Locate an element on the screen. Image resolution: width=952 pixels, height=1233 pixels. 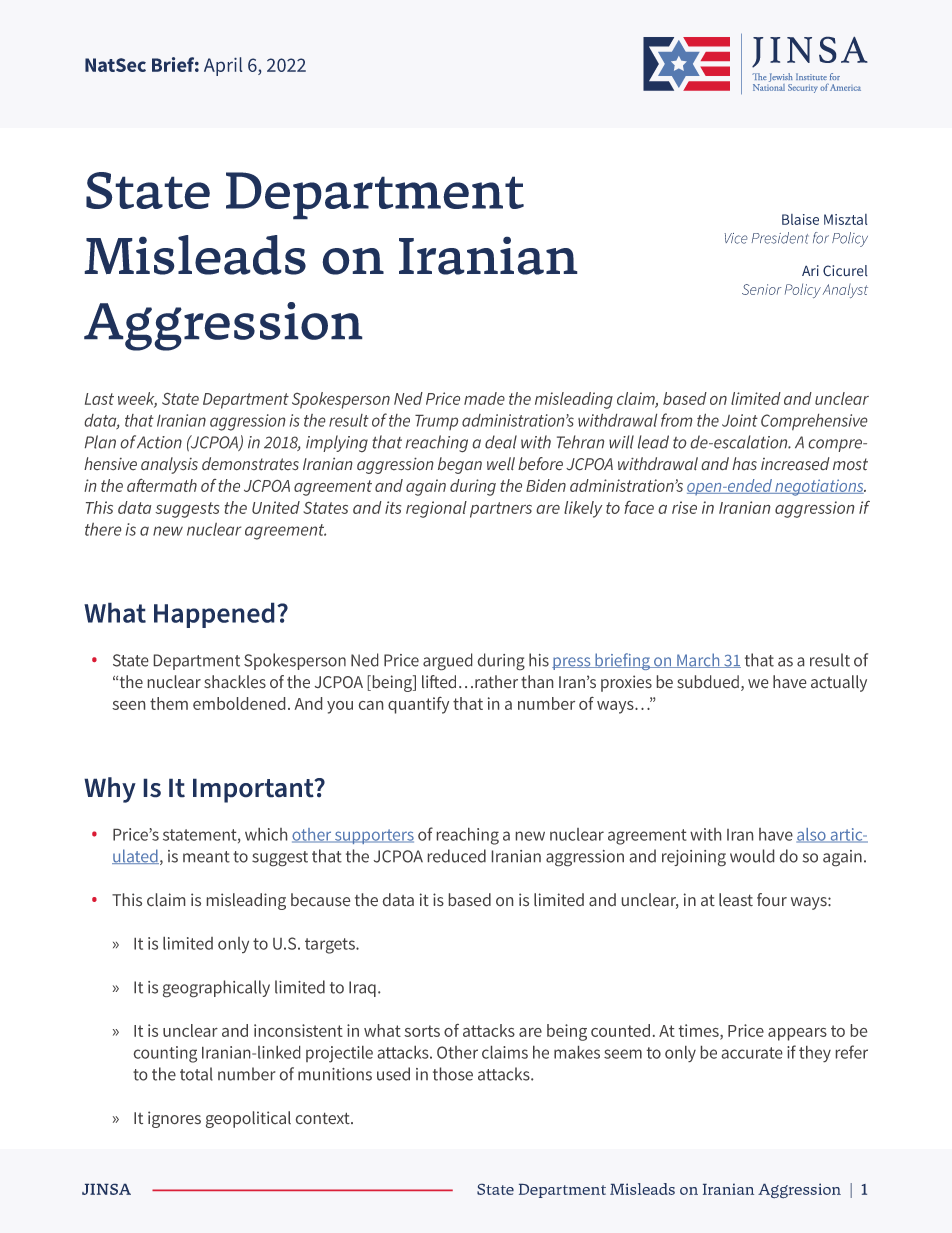
accurate is located at coordinates (752, 1053).
